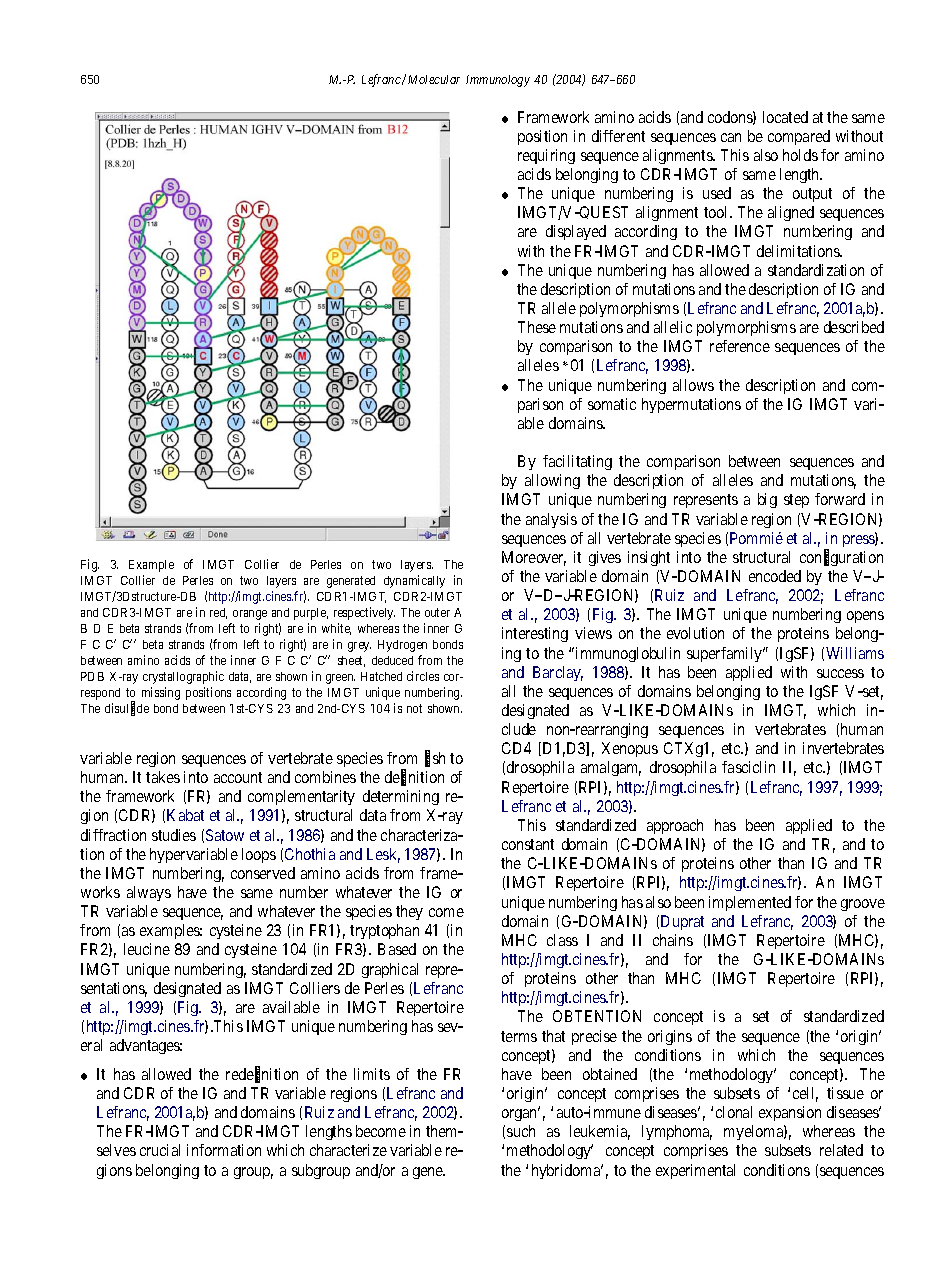 The width and height of the image is (952, 1270). What do you see at coordinates (336, 629) in the image?
I see `white` at bounding box center [336, 629].
